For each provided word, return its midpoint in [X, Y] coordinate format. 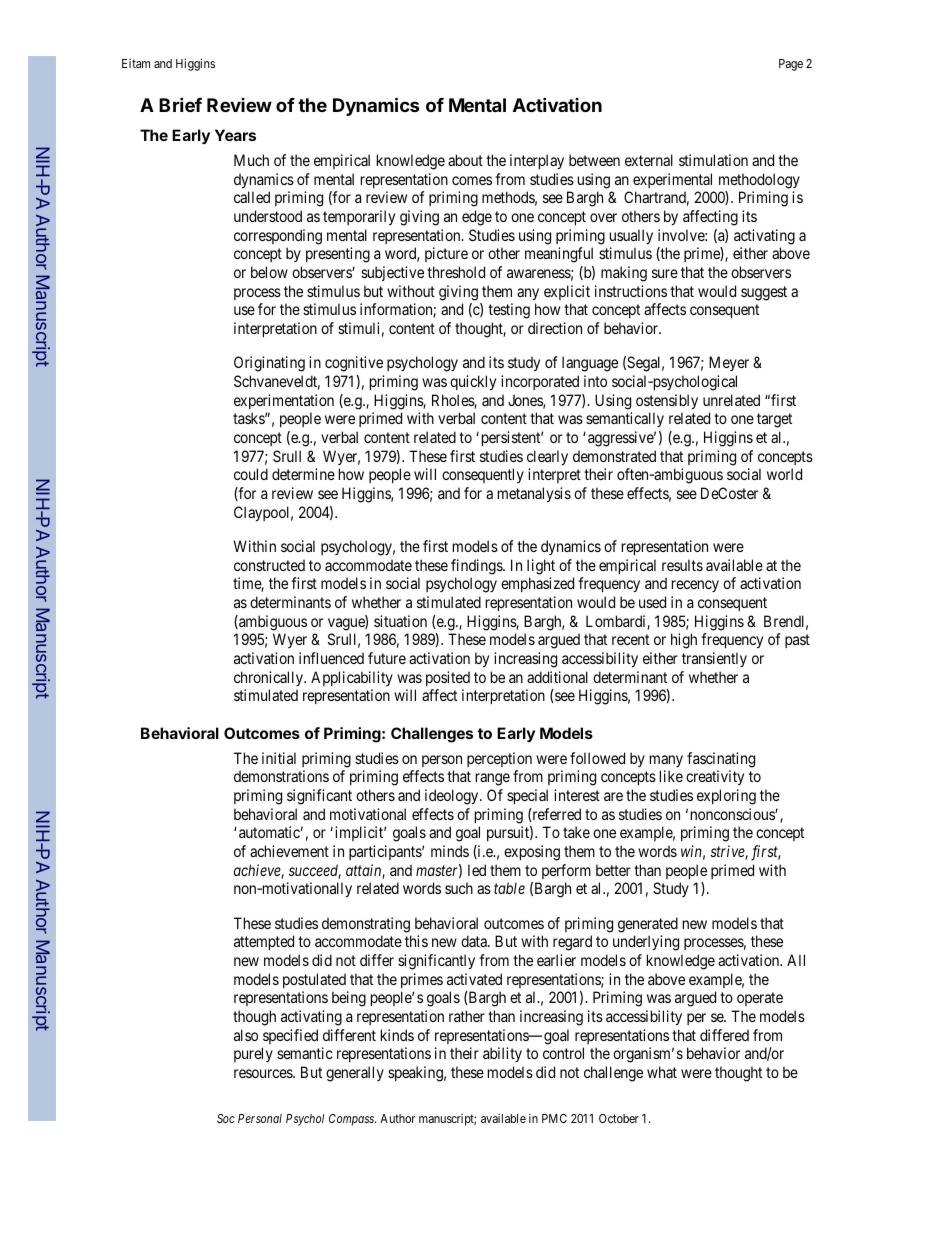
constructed [269, 565]
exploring [726, 797]
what [662, 1072]
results [682, 565]
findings [477, 567]
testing [509, 311]
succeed [315, 871]
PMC [554, 1118]
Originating [269, 364]
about [465, 160]
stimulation [713, 160]
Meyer [729, 363]
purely [253, 1054]
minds [450, 851]
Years [235, 135]
